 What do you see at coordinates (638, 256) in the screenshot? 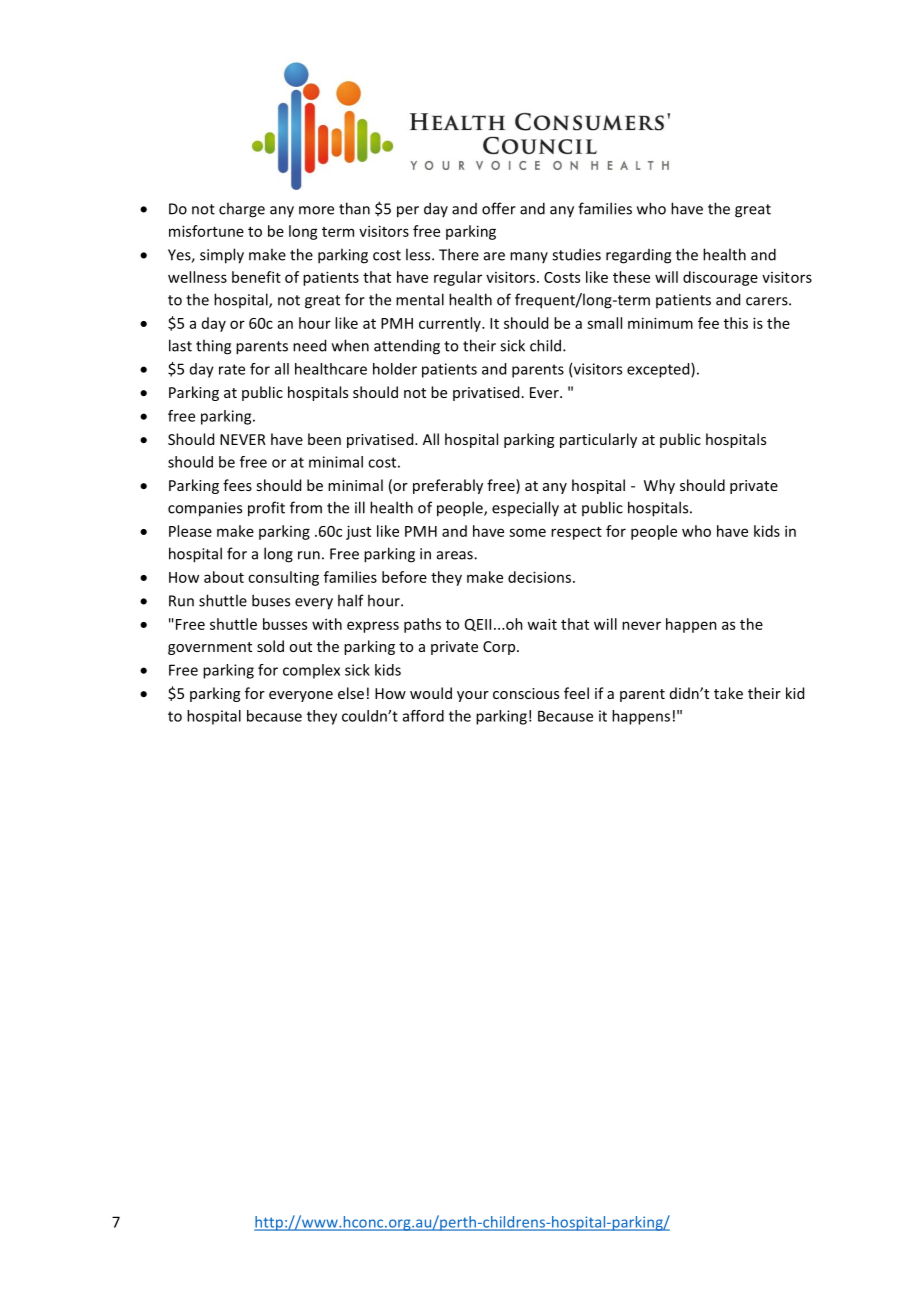
I see `regarding` at bounding box center [638, 256].
